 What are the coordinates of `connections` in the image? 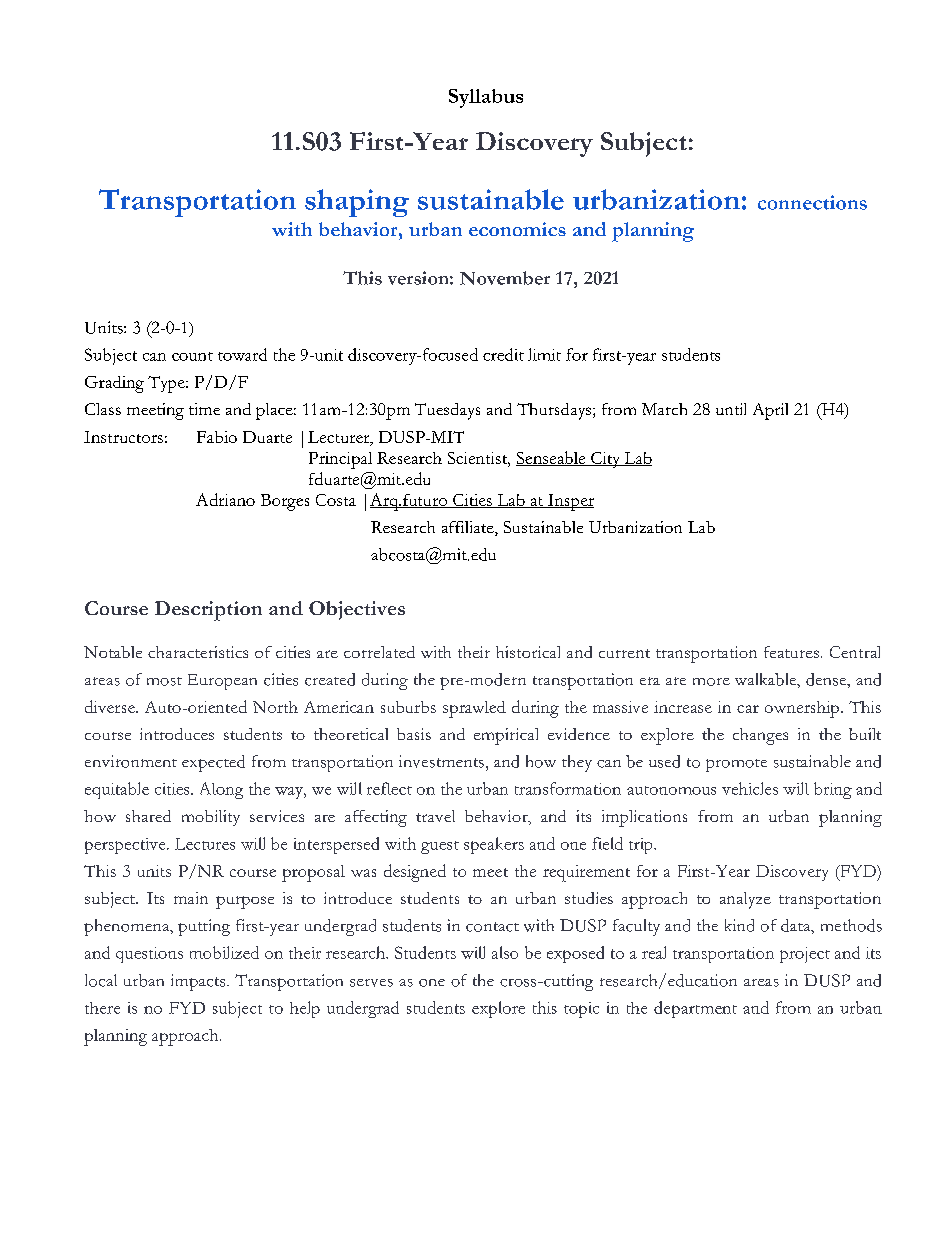 It's located at (812, 202).
